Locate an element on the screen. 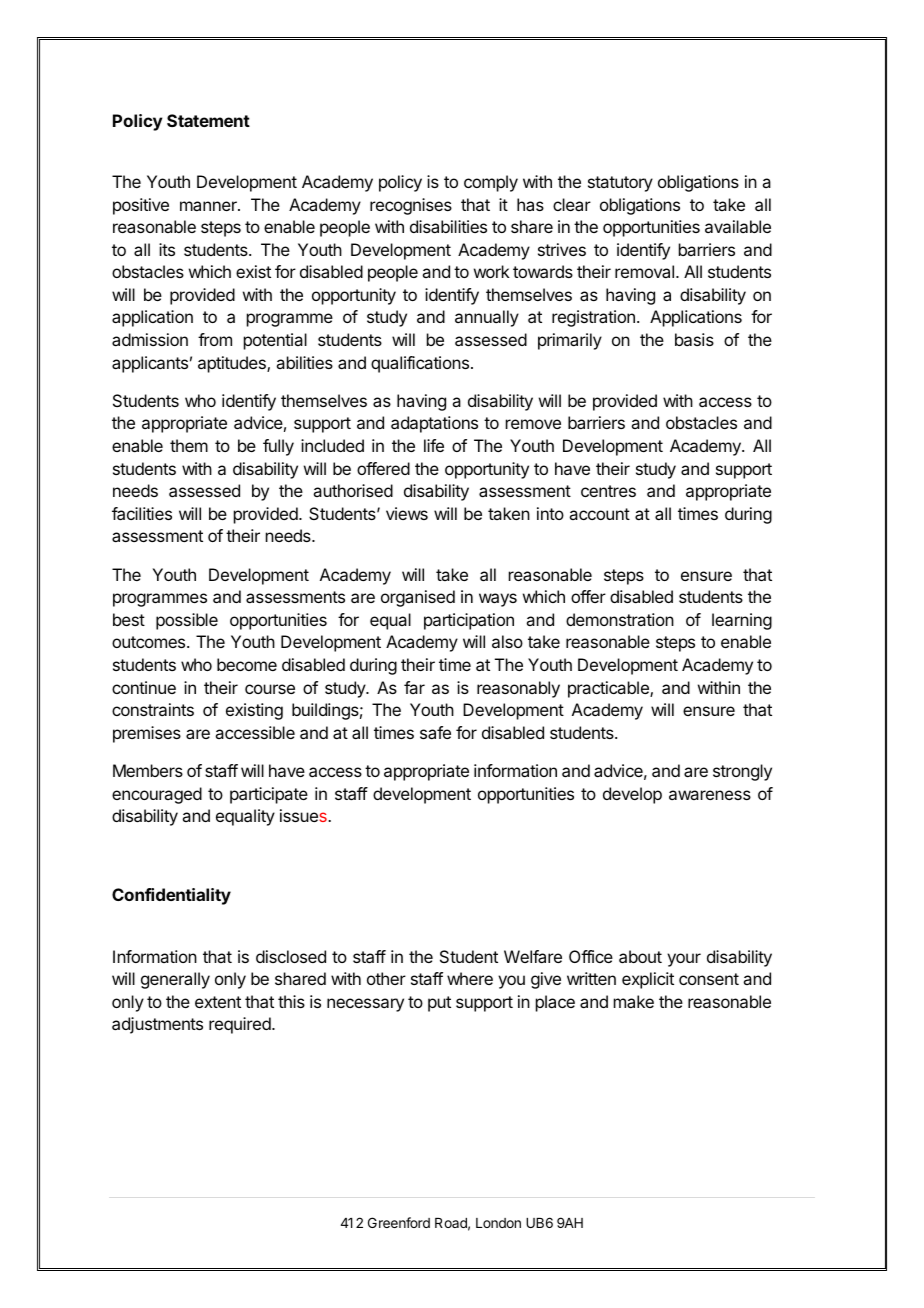  recognises is located at coordinates (411, 206).
